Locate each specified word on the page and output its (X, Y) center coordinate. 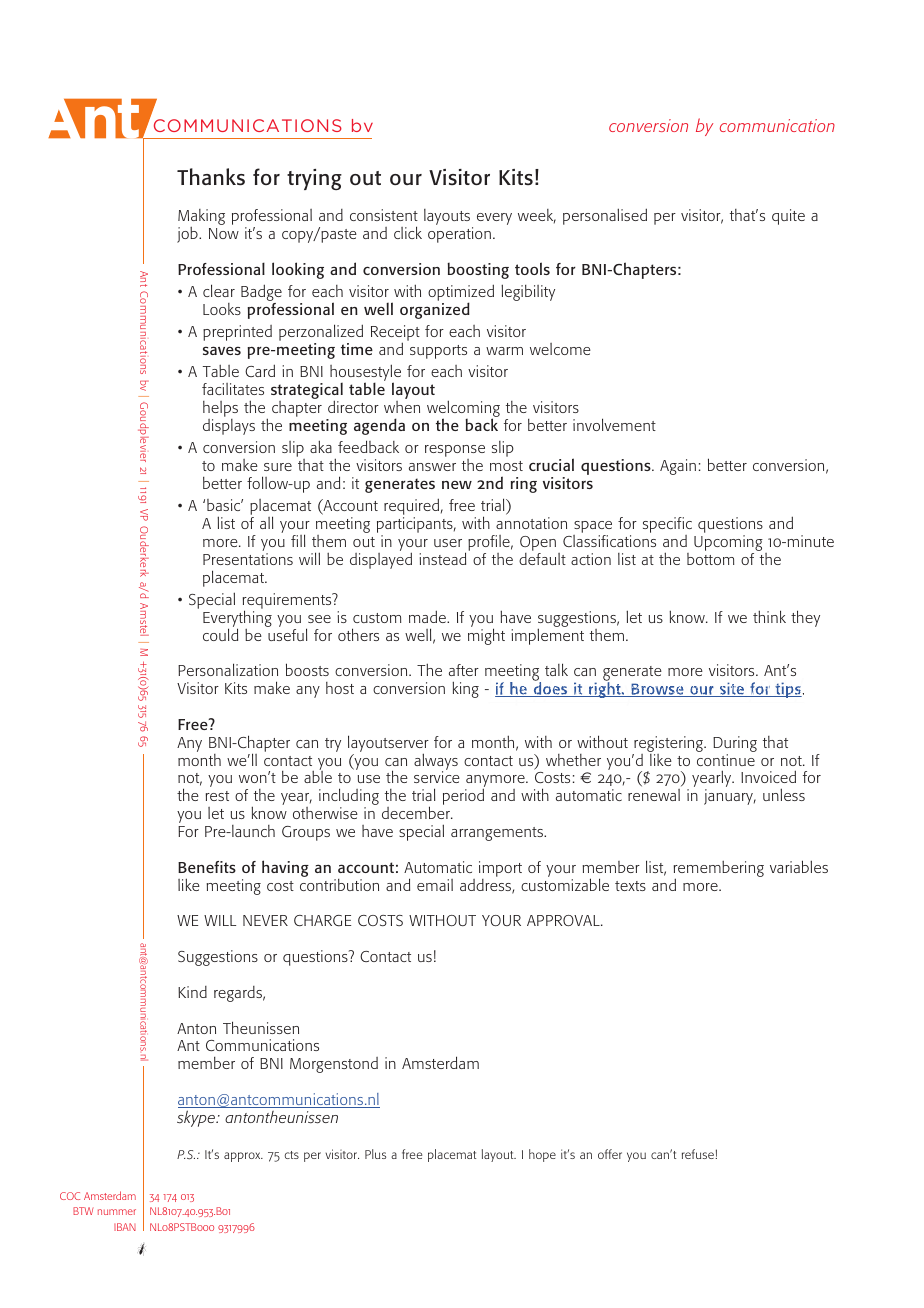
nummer (117, 1212)
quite (788, 217)
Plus (375, 1154)
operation (459, 235)
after (464, 670)
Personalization (228, 669)
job (188, 235)
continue (726, 760)
